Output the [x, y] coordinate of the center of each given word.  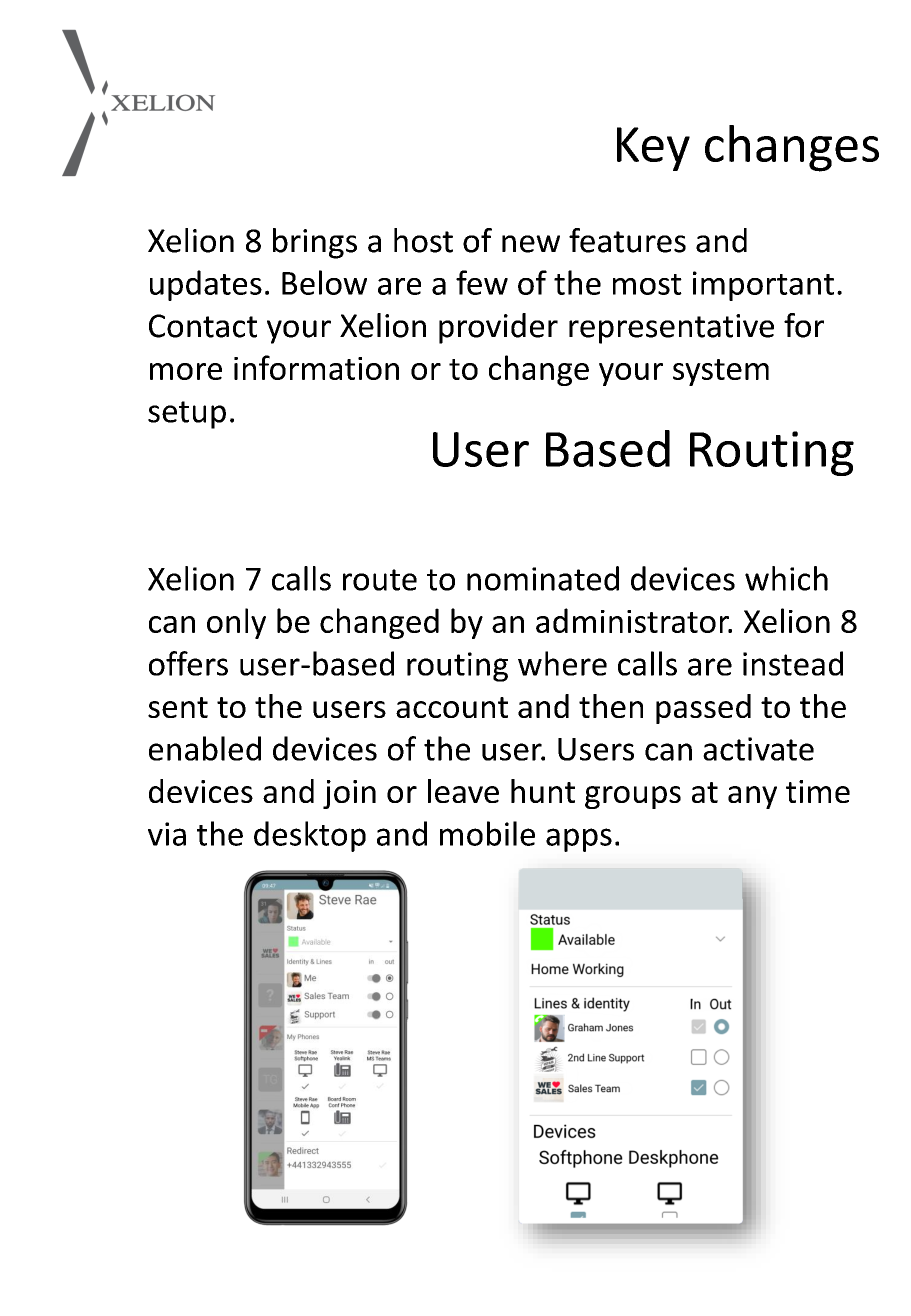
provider [498, 328]
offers [188, 663]
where [562, 663]
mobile [487, 833]
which [786, 578]
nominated [543, 578]
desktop [310, 836]
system [721, 372]
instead [793, 663]
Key [653, 149]
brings [315, 243]
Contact [203, 326]
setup [187, 415]
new [531, 244]
